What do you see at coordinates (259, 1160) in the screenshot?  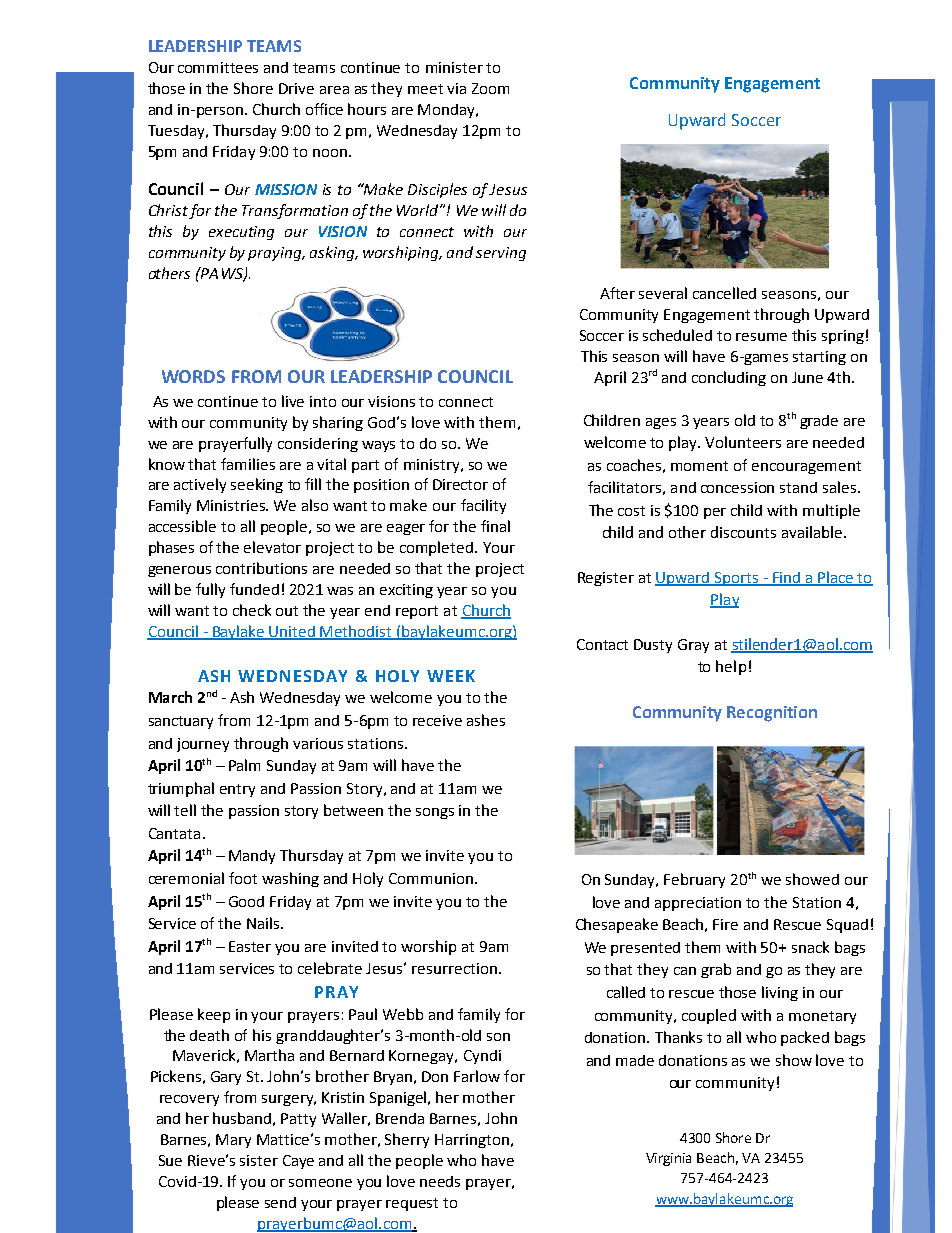 I see `sister` at bounding box center [259, 1160].
